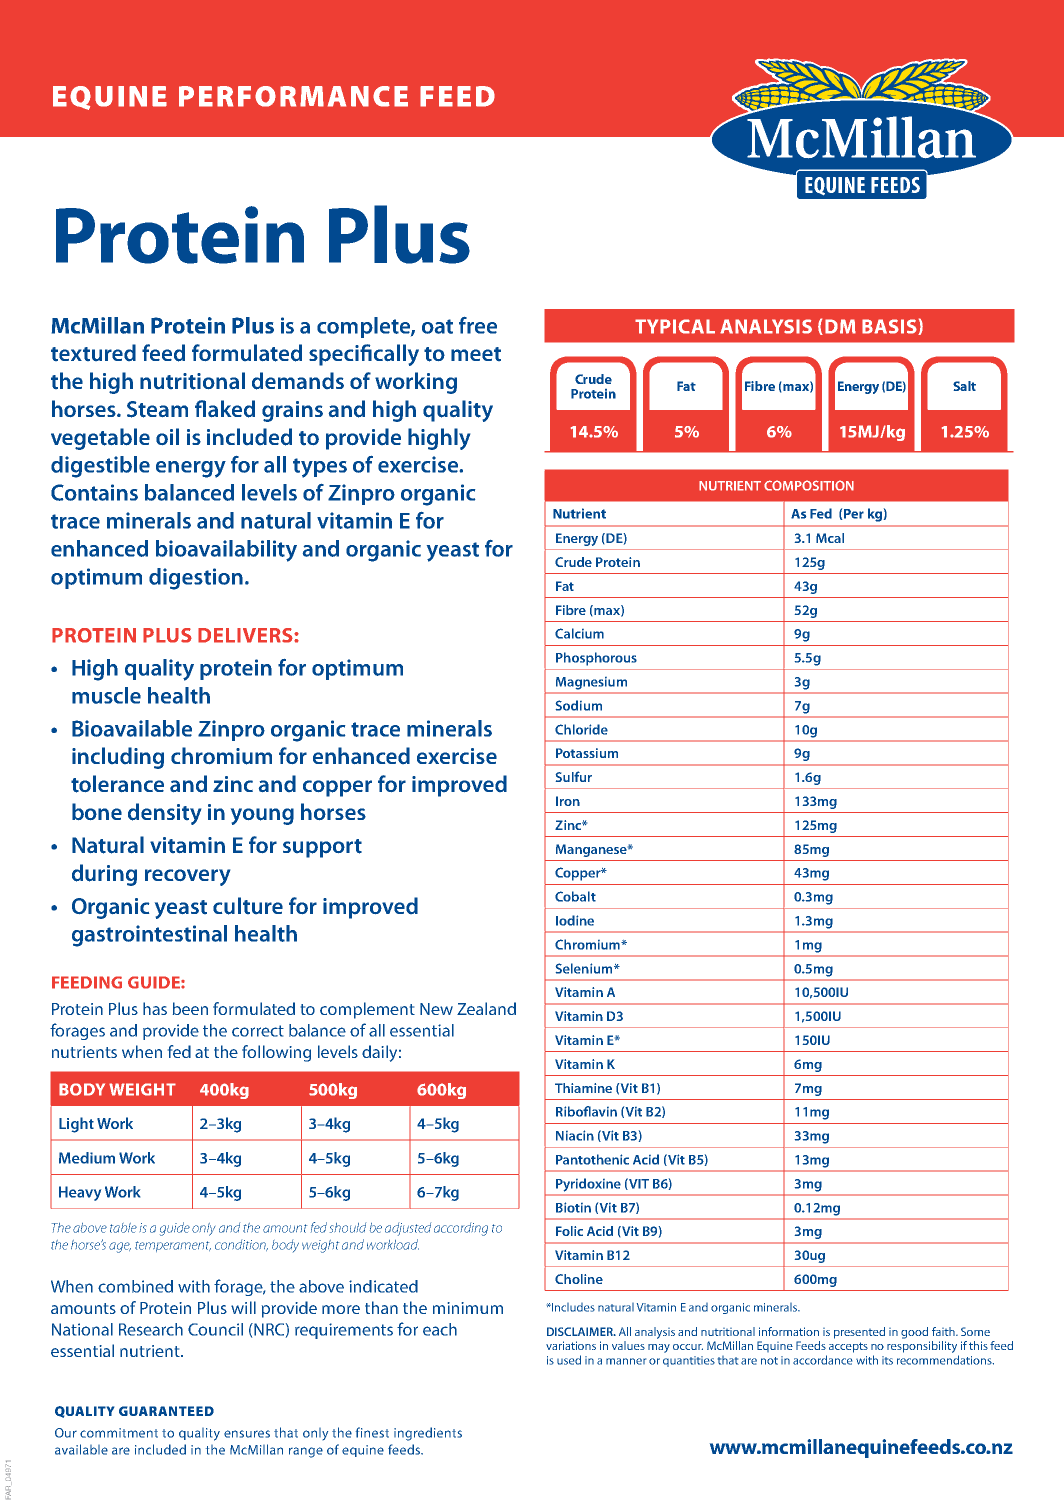 The height and width of the screenshot is (1505, 1064). Describe the element at coordinates (574, 776) in the screenshot. I see `Sulfur` at that location.
